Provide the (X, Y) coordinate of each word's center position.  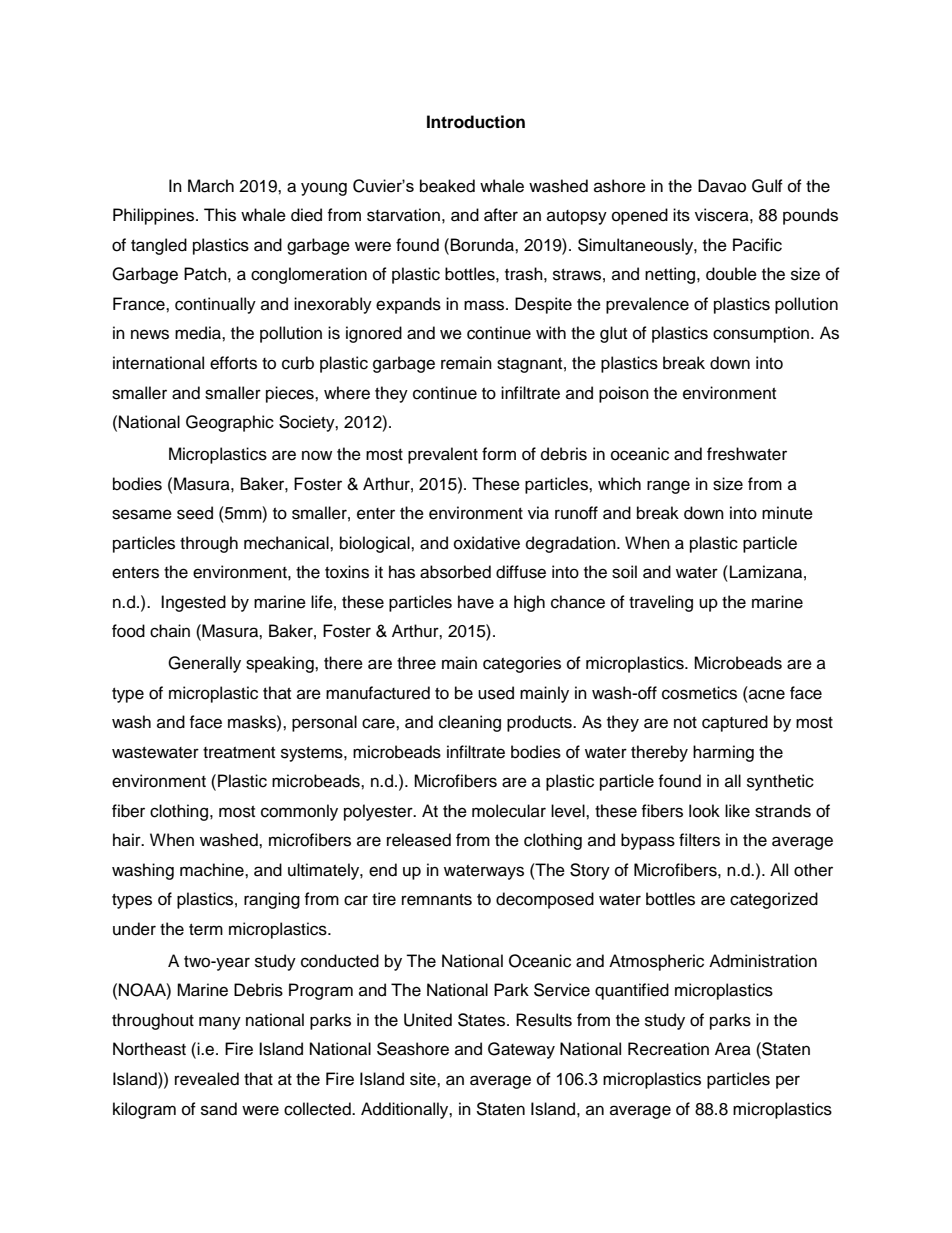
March (211, 186)
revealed (207, 1079)
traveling (661, 603)
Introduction (476, 122)
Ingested (193, 603)
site (424, 1079)
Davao (722, 186)
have (476, 602)
